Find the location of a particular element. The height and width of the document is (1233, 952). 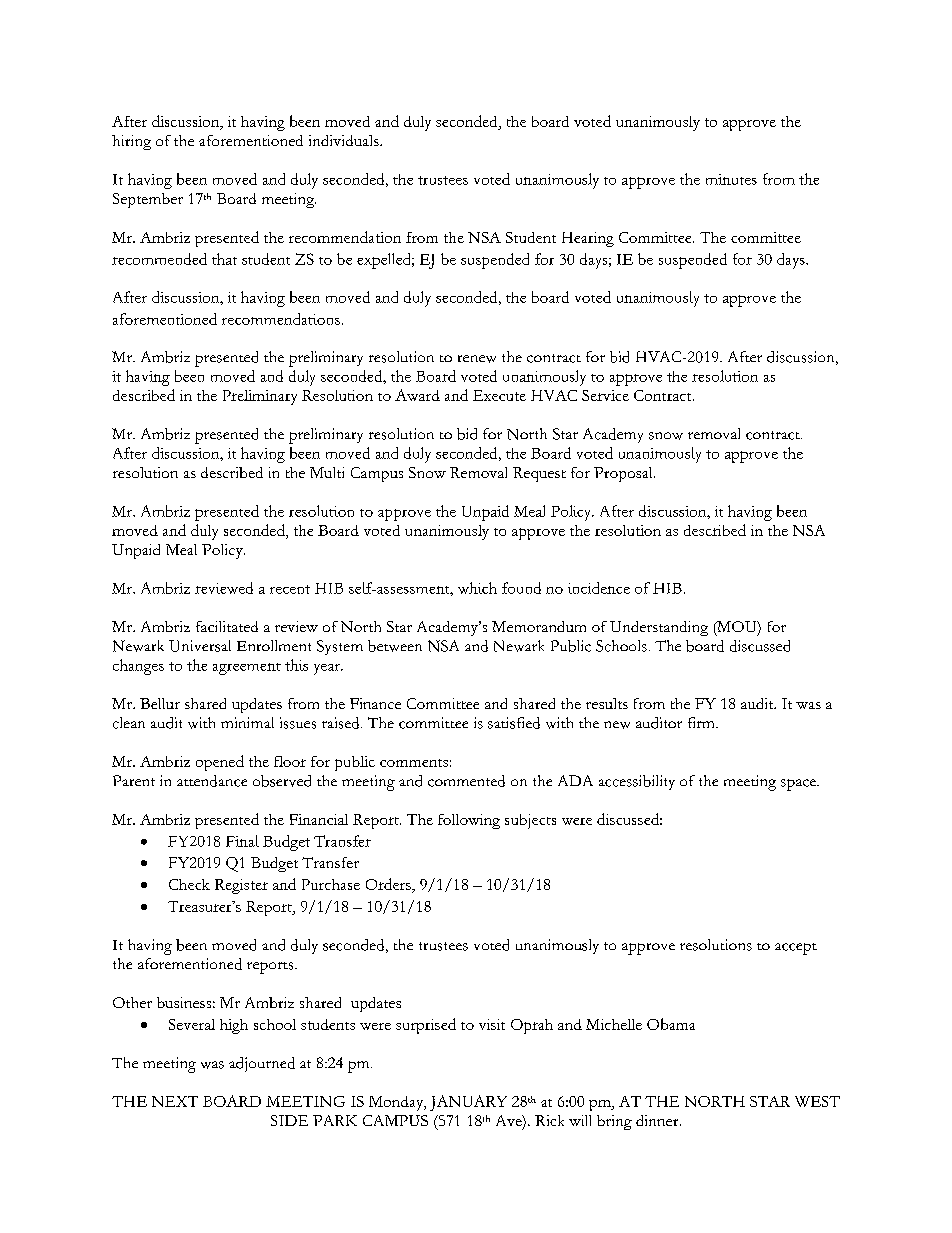

minutes is located at coordinates (731, 179).
